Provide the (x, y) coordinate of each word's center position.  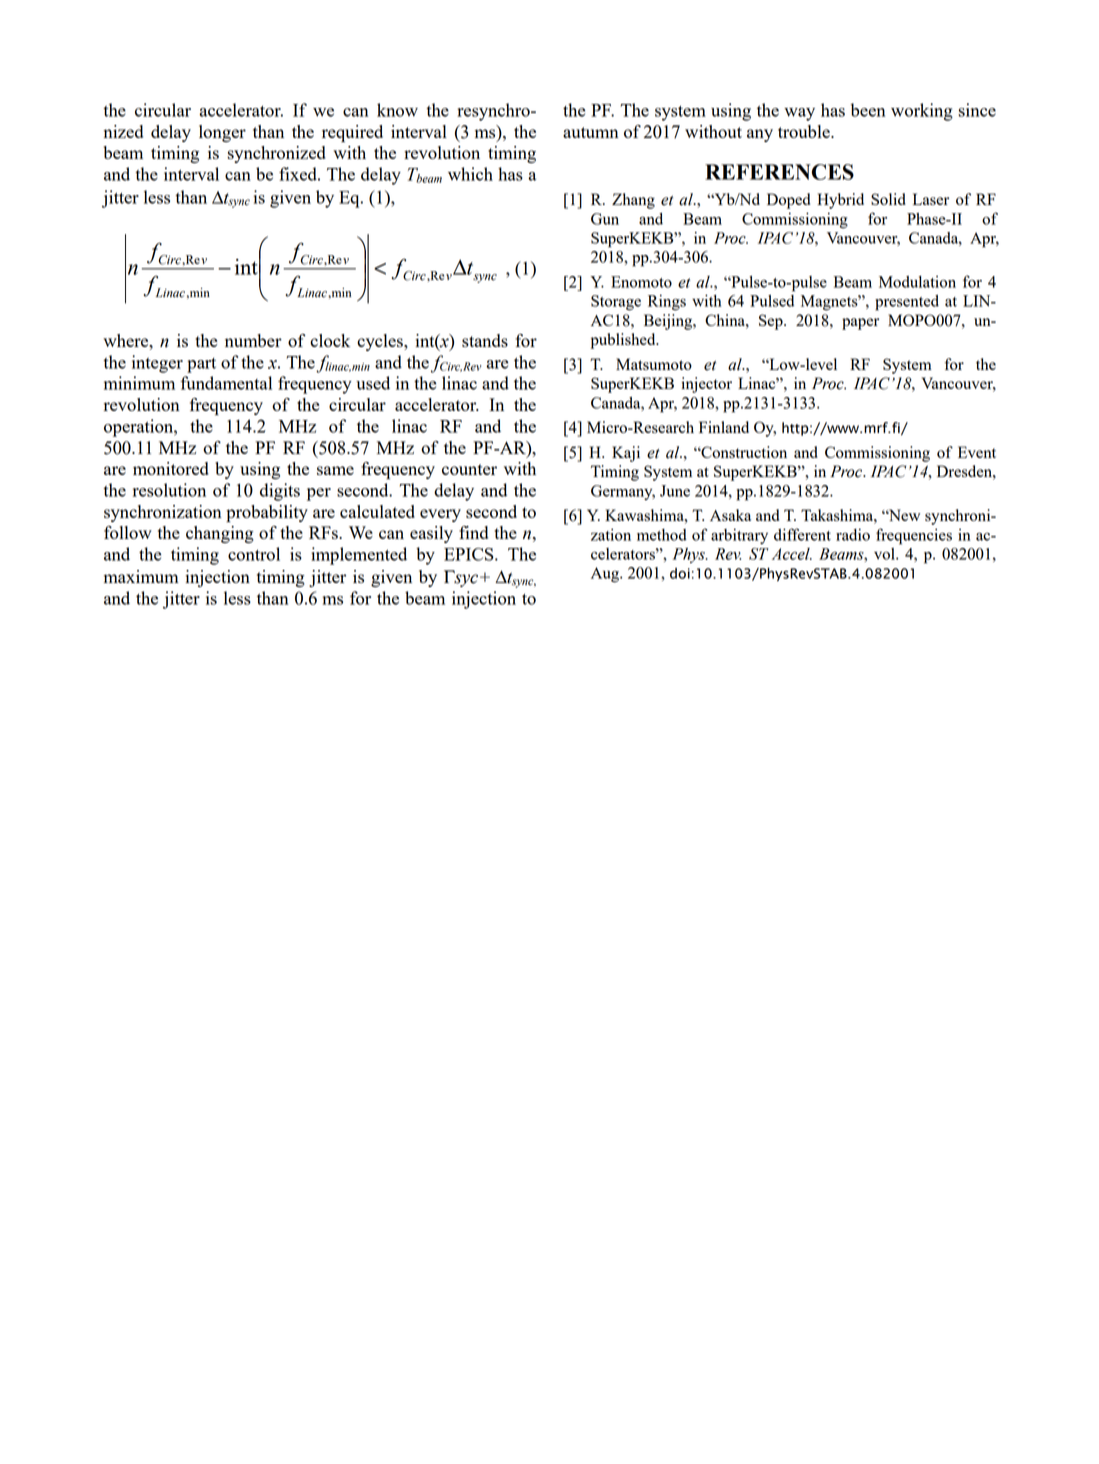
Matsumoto (654, 364)
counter (469, 469)
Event (977, 452)
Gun (605, 219)
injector (706, 385)
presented (907, 303)
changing (220, 534)
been (868, 110)
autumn (590, 132)
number (253, 340)
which (470, 174)
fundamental (226, 383)
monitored (171, 468)
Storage (616, 303)
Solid (888, 199)
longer (222, 133)
